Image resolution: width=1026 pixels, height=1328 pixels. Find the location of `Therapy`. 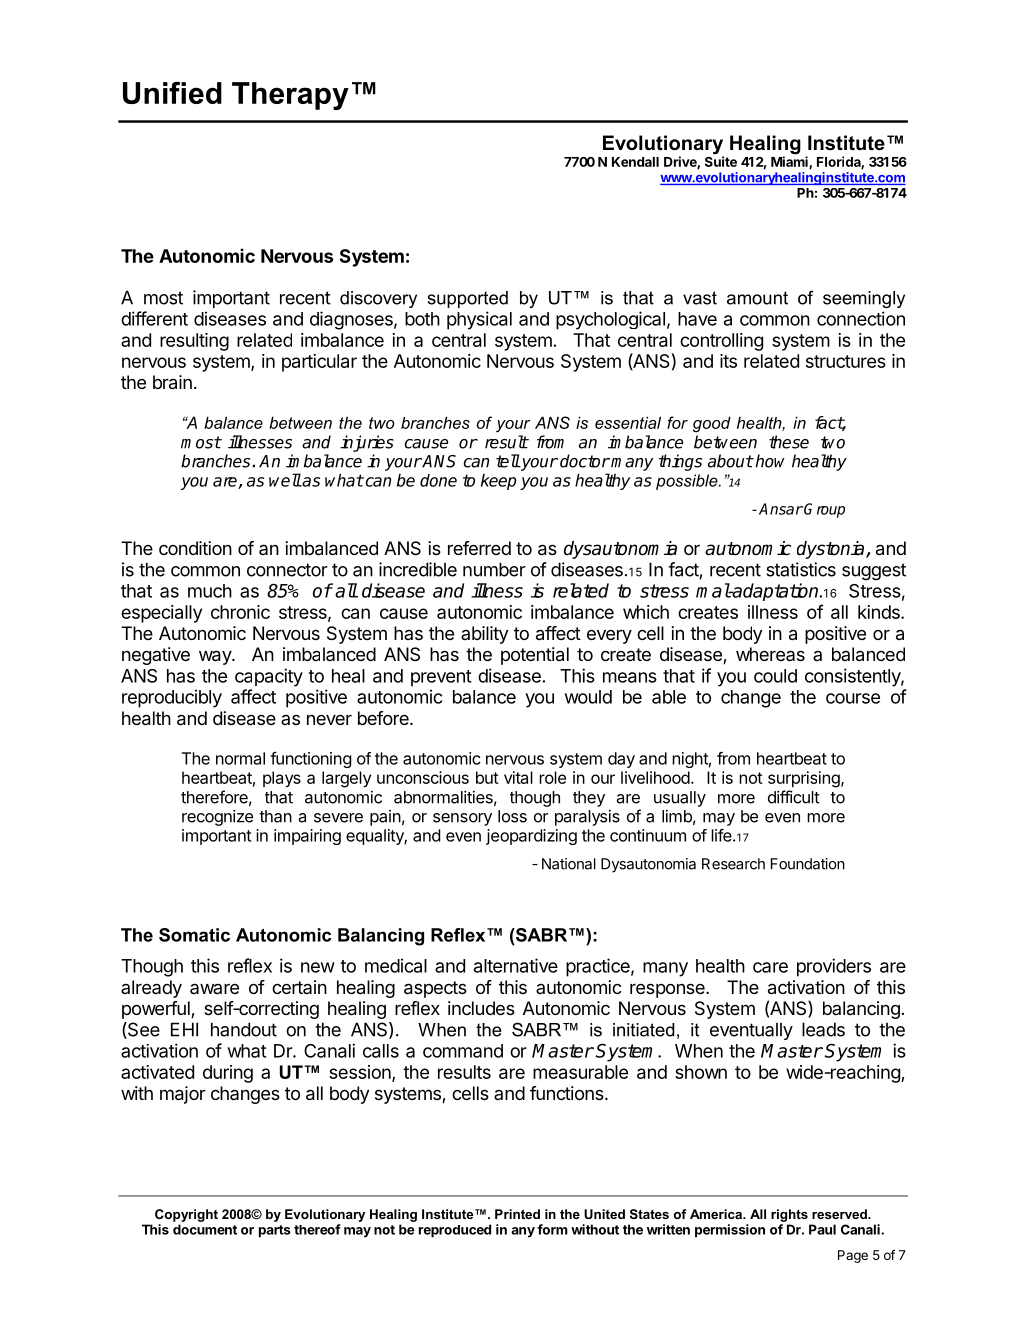

Therapy is located at coordinates (290, 96).
